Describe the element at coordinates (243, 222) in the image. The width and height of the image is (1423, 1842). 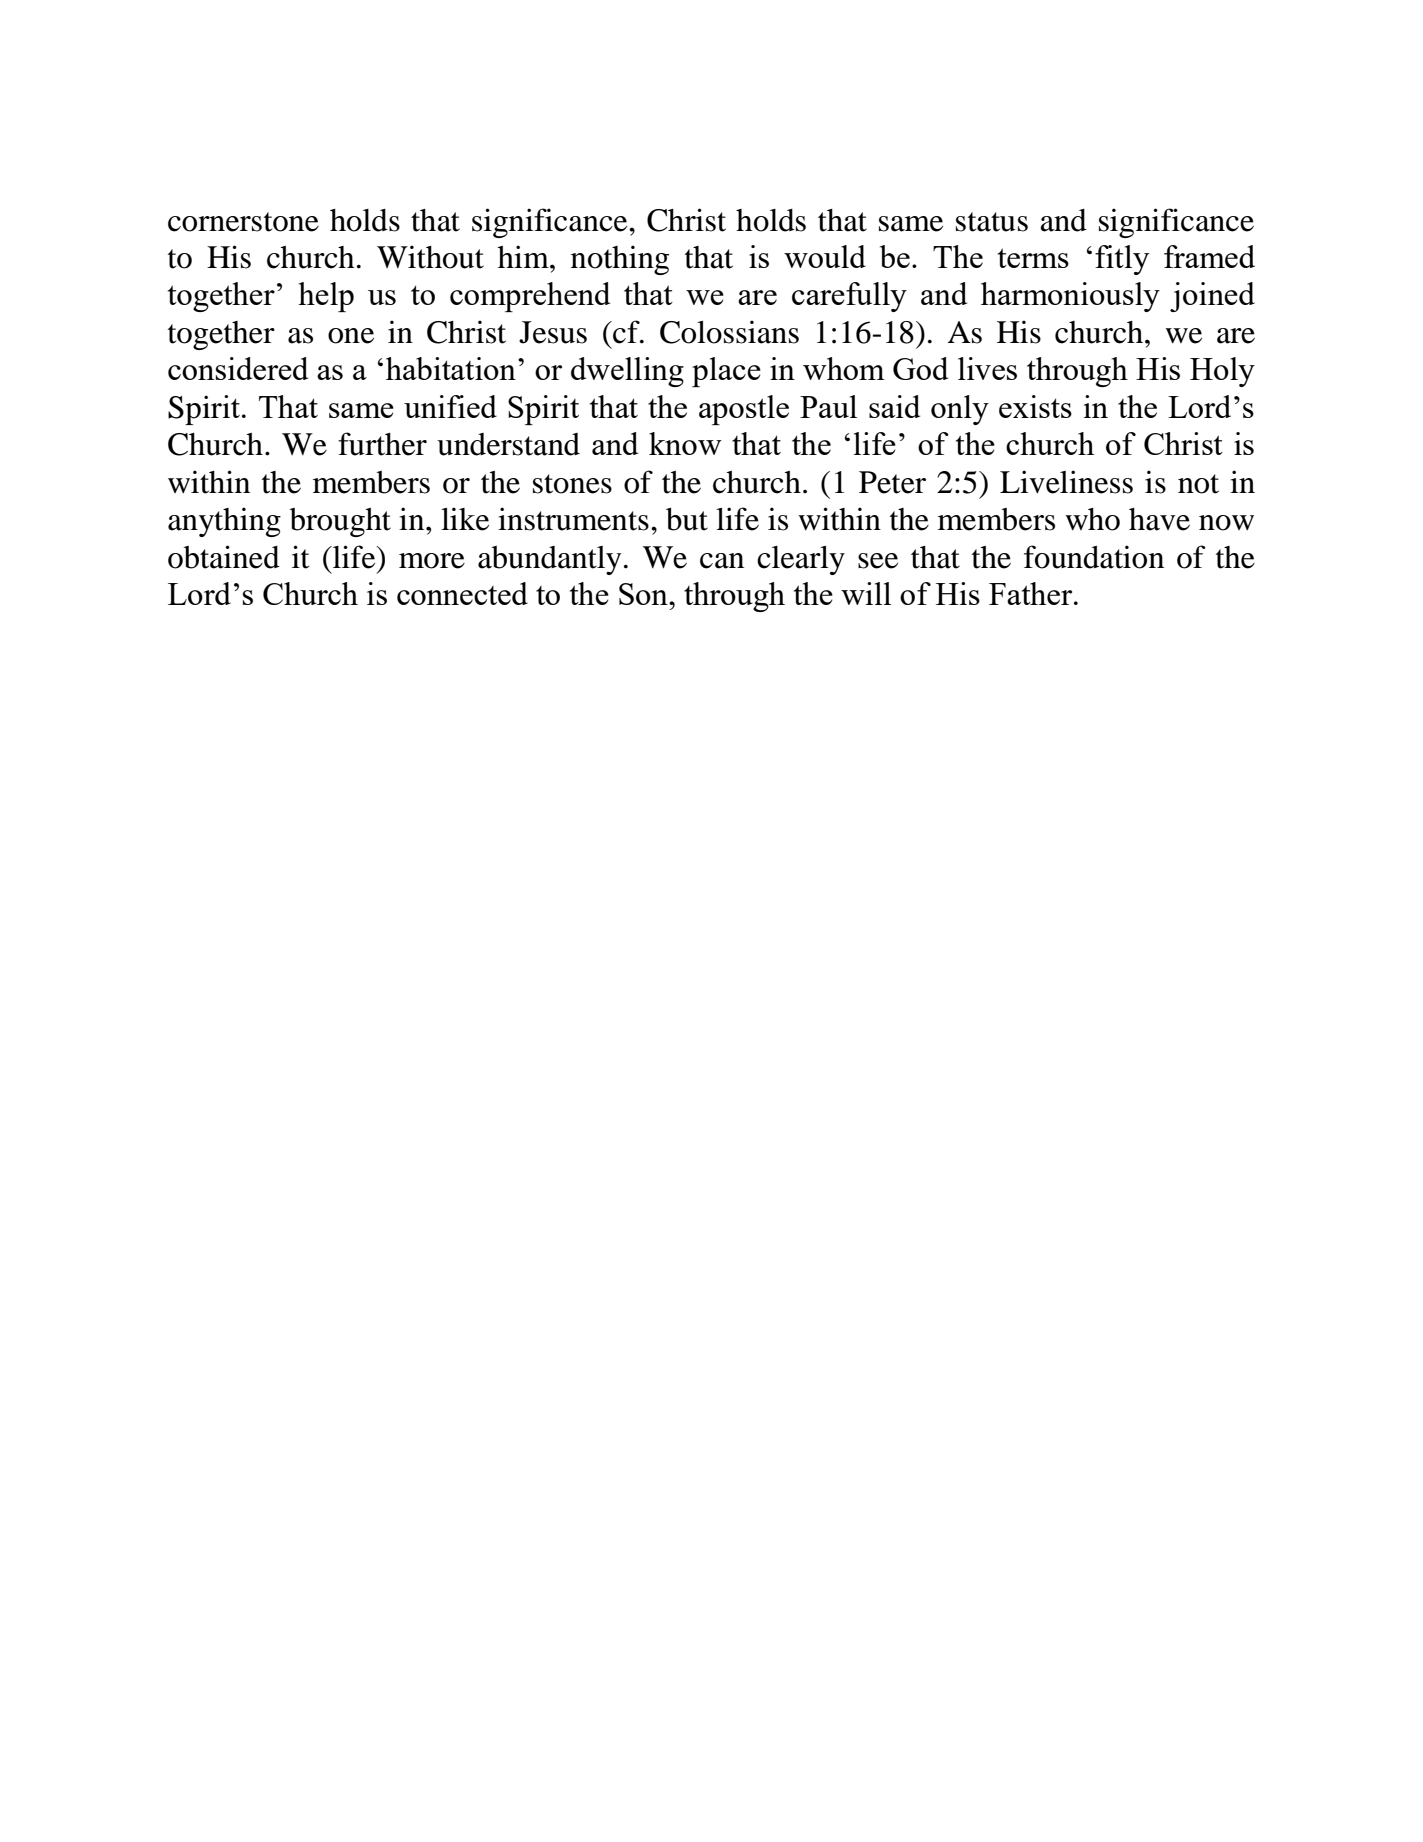
I see `cornerstone` at that location.
